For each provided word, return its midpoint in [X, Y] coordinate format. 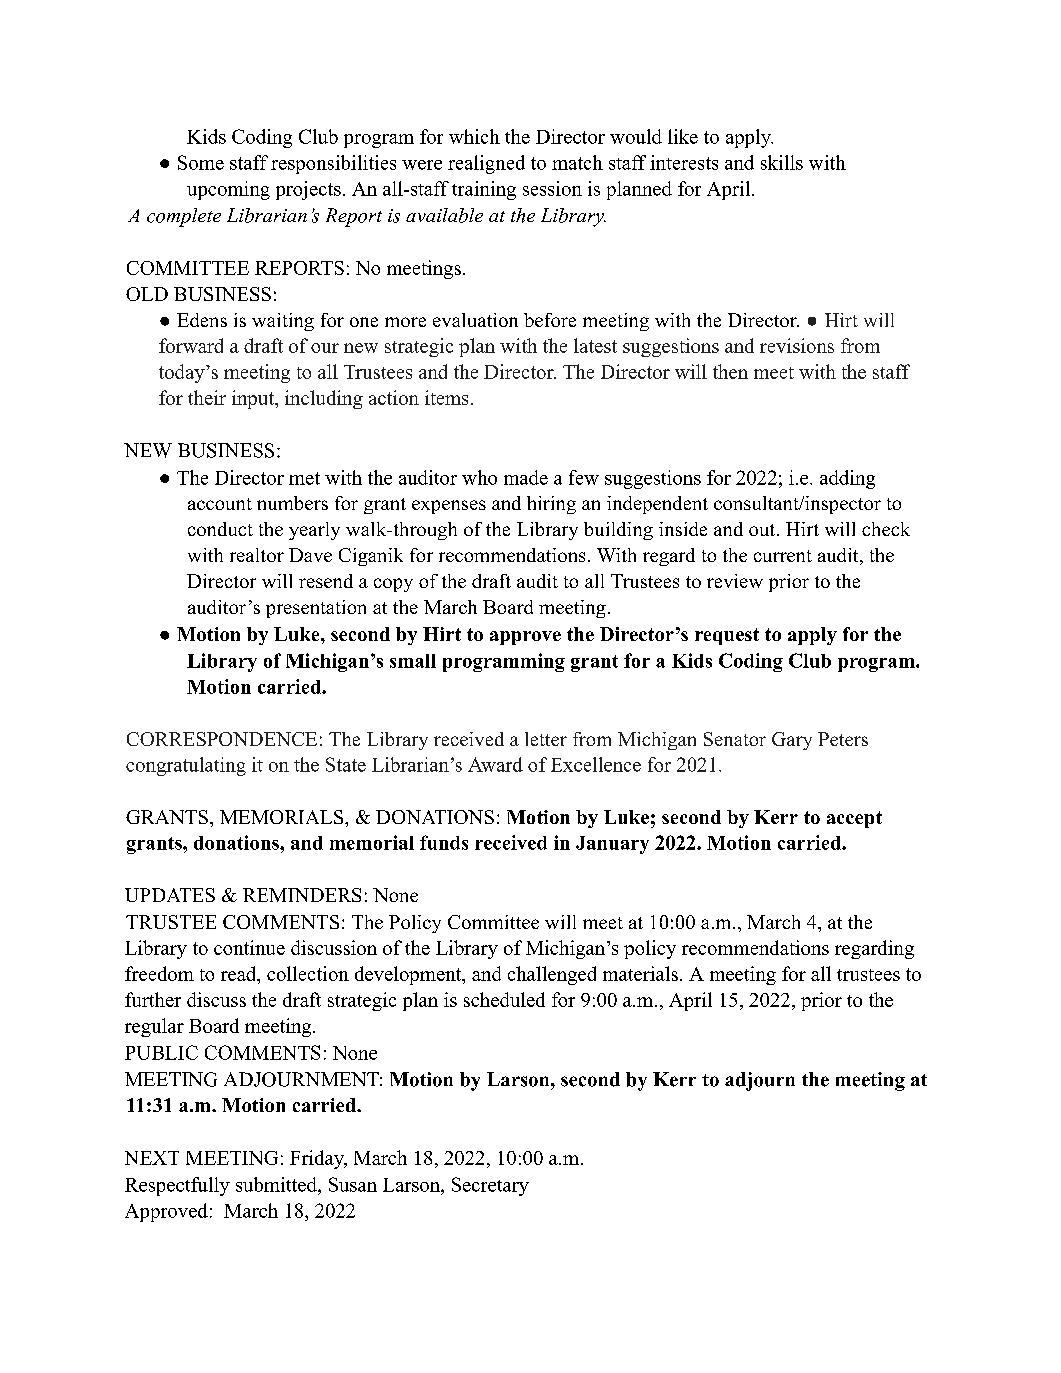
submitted [277, 1184]
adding [847, 479]
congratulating [186, 766]
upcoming [228, 190]
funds [444, 842]
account [220, 504]
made [526, 477]
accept [854, 819]
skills [782, 162]
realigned [486, 164]
